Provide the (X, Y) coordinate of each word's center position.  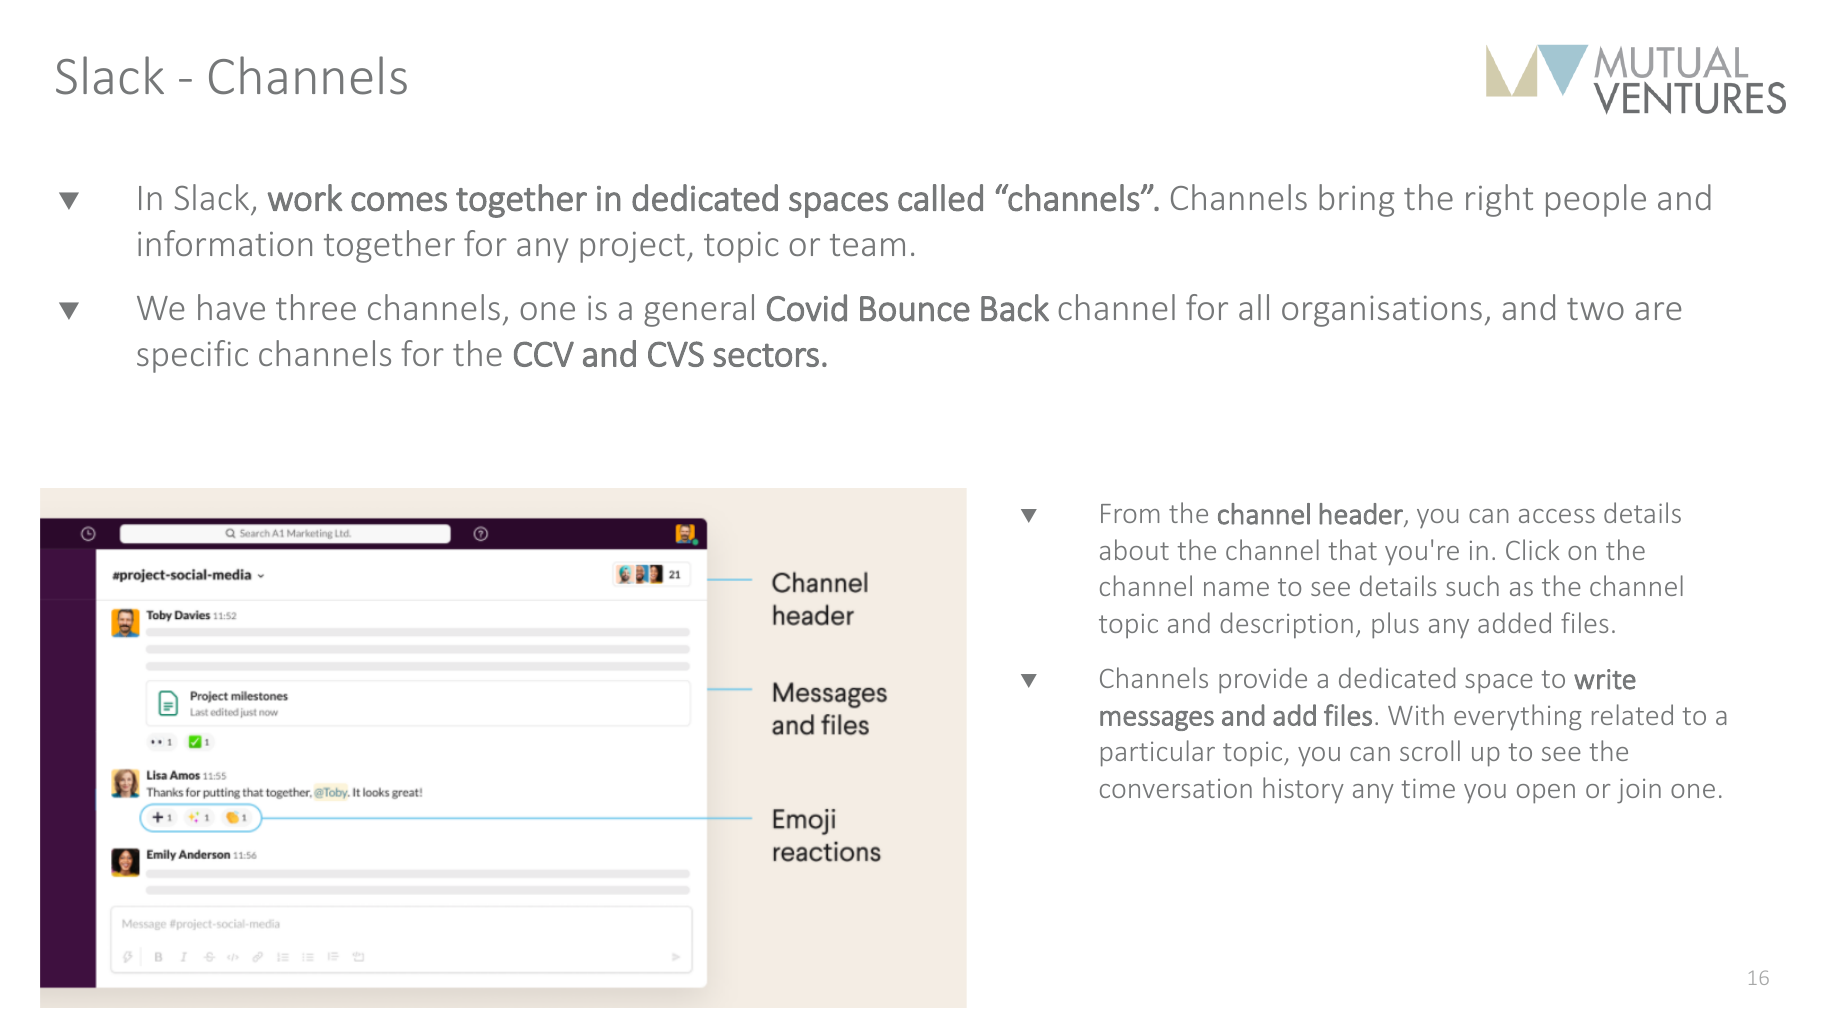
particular (1158, 753)
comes (399, 202)
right (1499, 200)
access (1557, 516)
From (1130, 513)
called (940, 198)
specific (192, 356)
